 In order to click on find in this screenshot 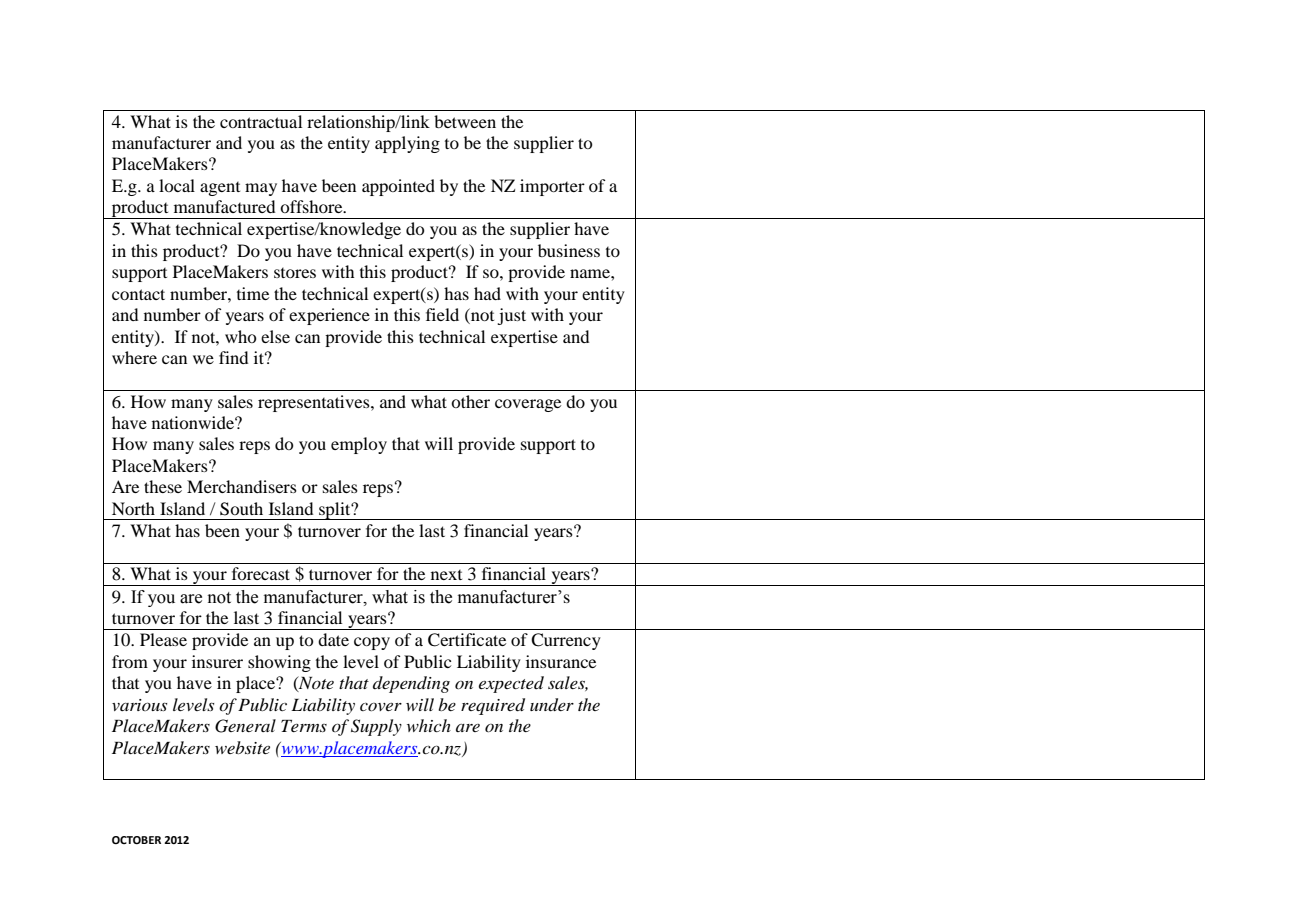, I will do `click(233, 357)`.
